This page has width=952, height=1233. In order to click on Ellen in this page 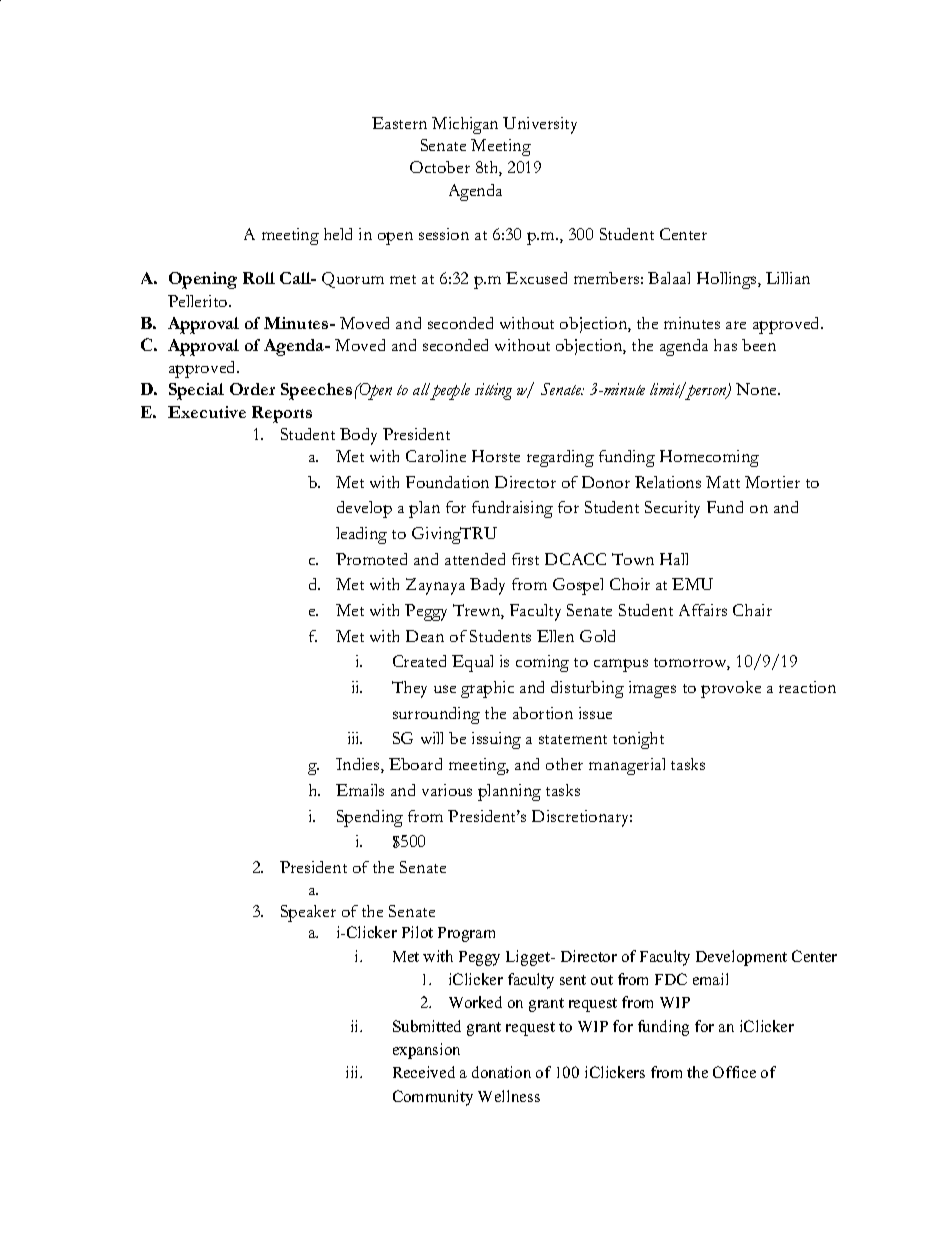, I will do `click(555, 636)`.
